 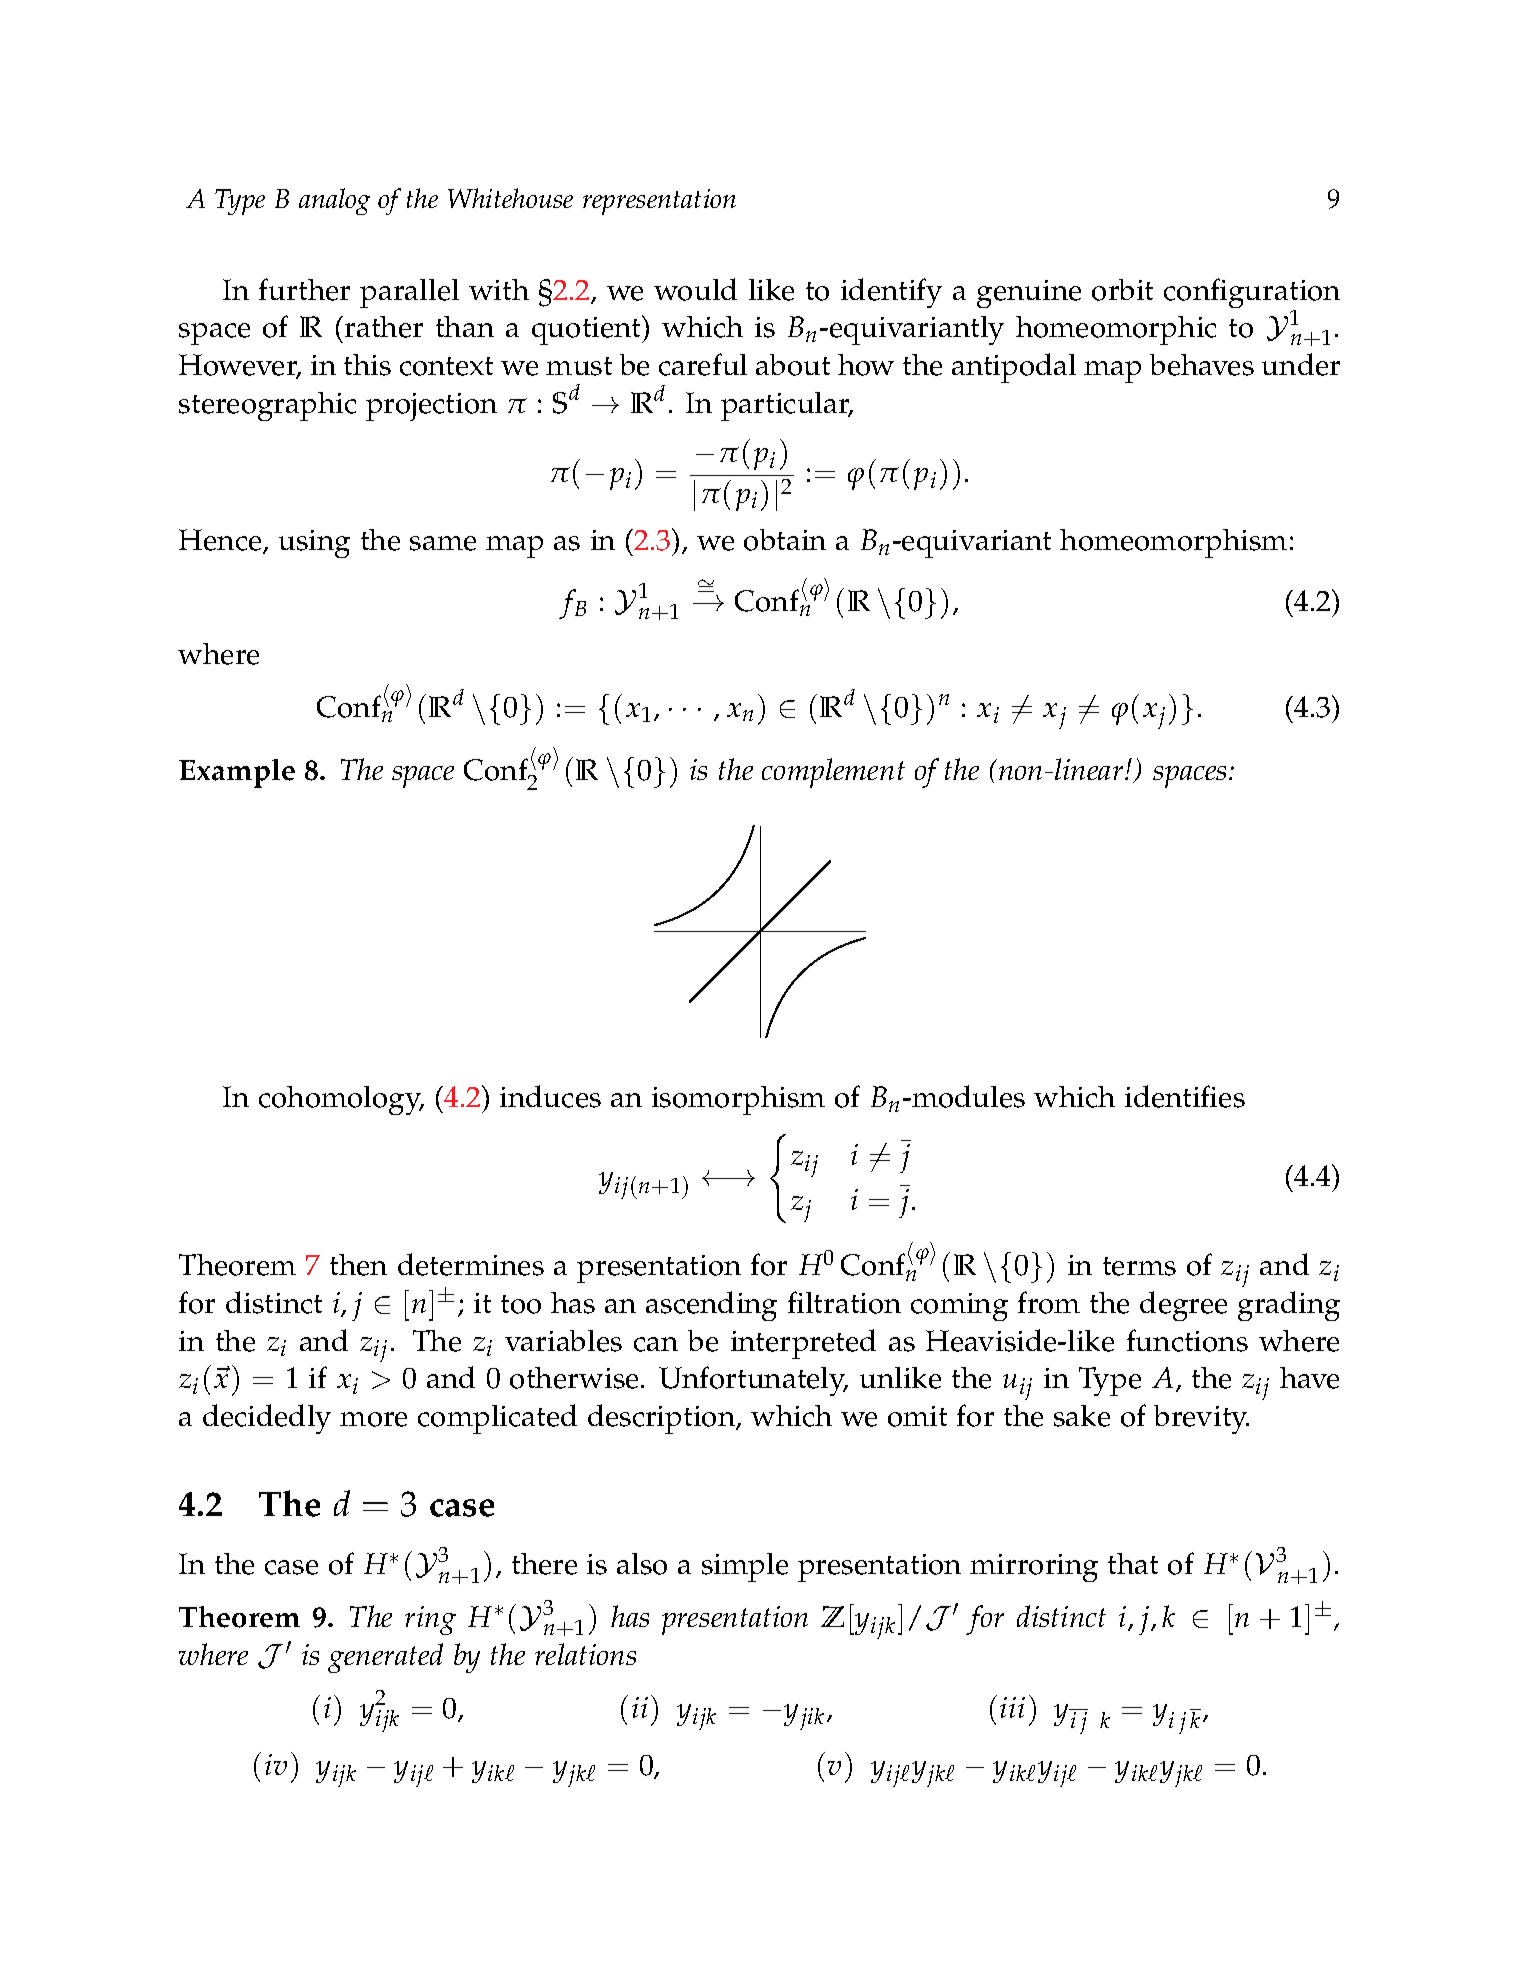 I want to click on that, so click(x=1133, y=1563).
